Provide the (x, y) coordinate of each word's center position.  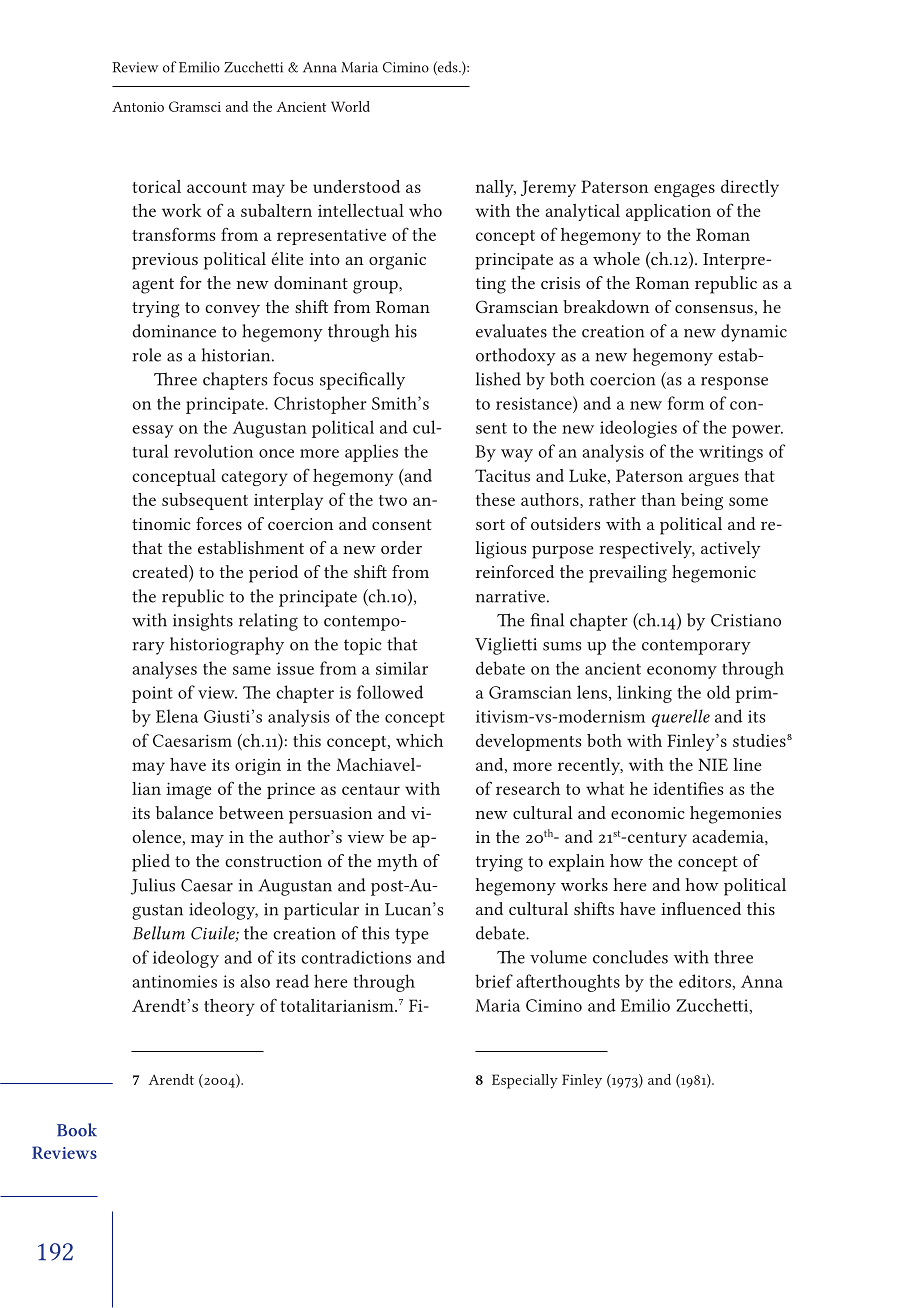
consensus (714, 309)
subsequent (205, 501)
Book (77, 1130)
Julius (153, 886)
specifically (362, 381)
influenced (701, 908)
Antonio (138, 107)
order (401, 547)
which (419, 740)
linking (644, 694)
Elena (177, 716)
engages (684, 190)
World (350, 106)
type (411, 936)
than (658, 499)
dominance (174, 331)
